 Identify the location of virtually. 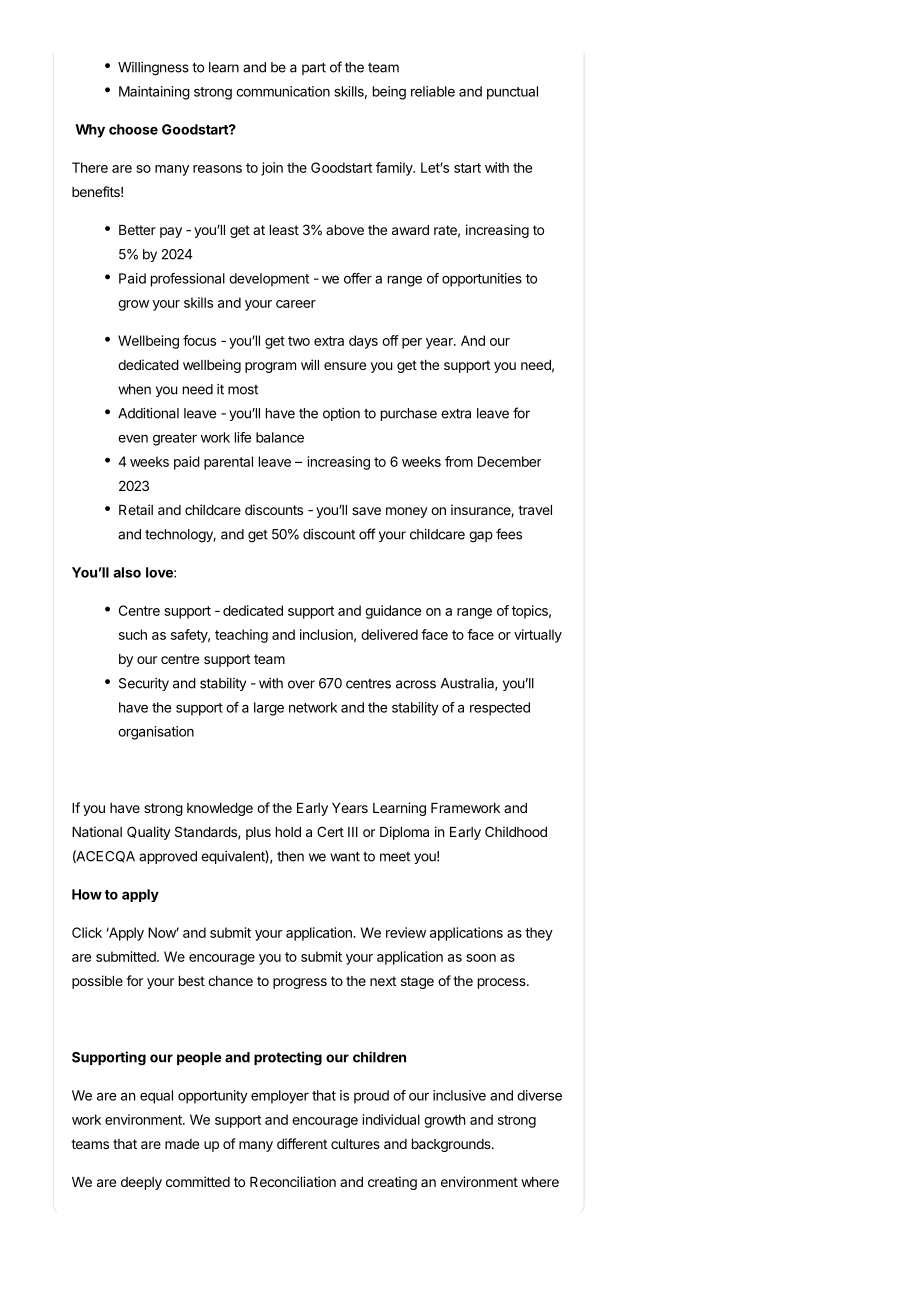
(538, 636).
